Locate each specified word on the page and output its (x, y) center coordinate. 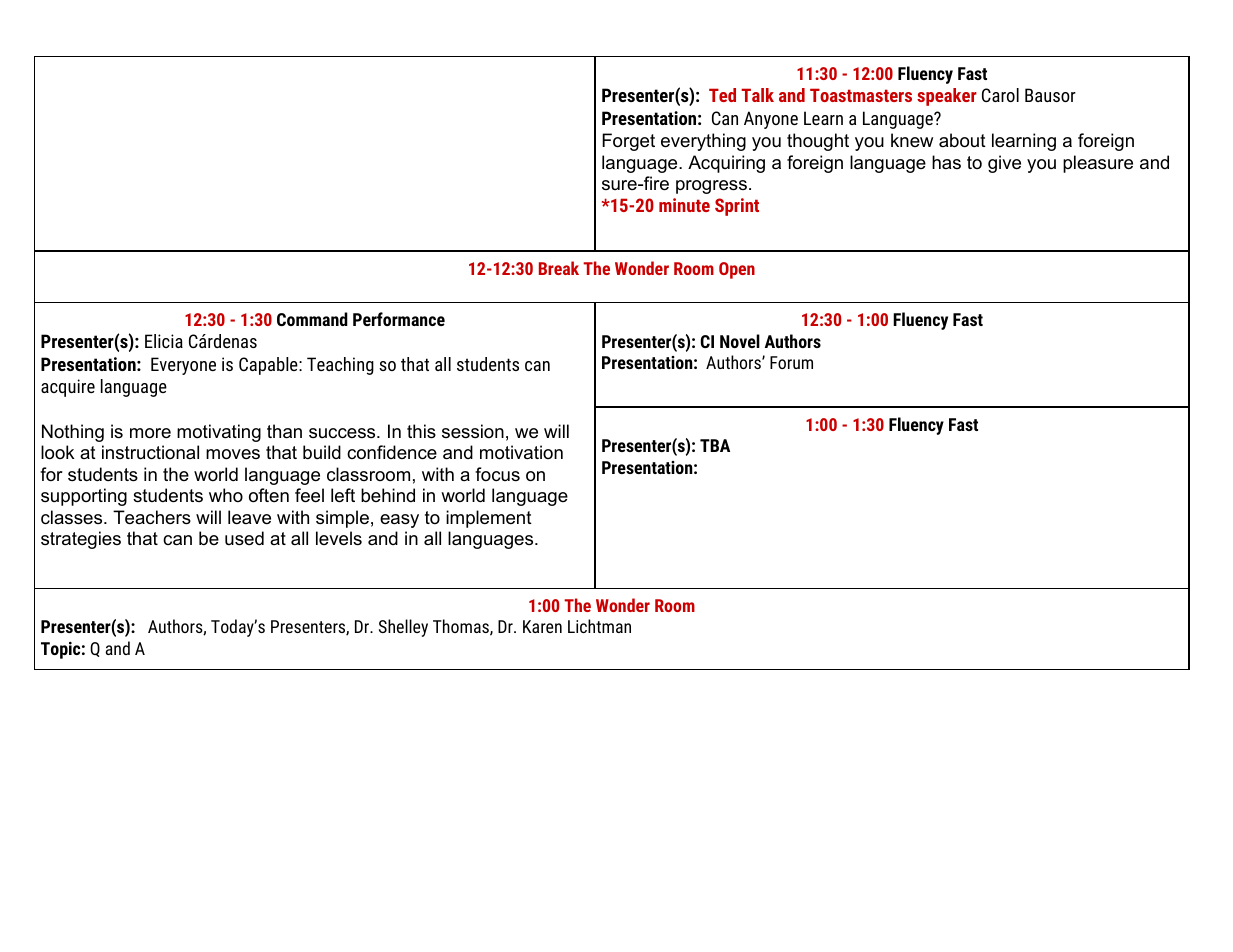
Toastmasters (861, 95)
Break (559, 268)
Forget (628, 142)
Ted (722, 95)
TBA (715, 445)
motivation (521, 452)
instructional (150, 452)
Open (737, 270)
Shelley (403, 628)
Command (312, 319)
